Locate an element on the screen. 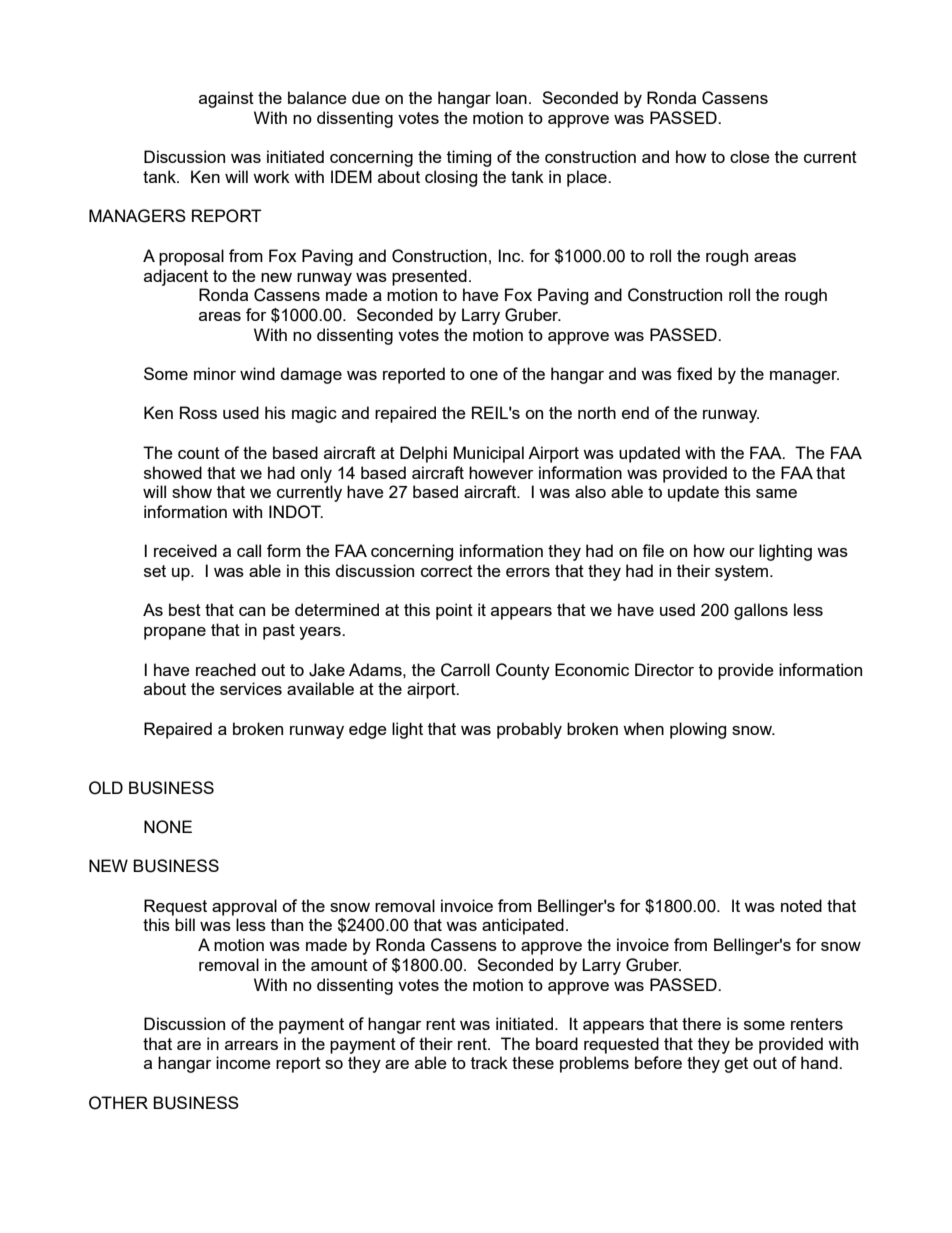  best is located at coordinates (185, 609).
